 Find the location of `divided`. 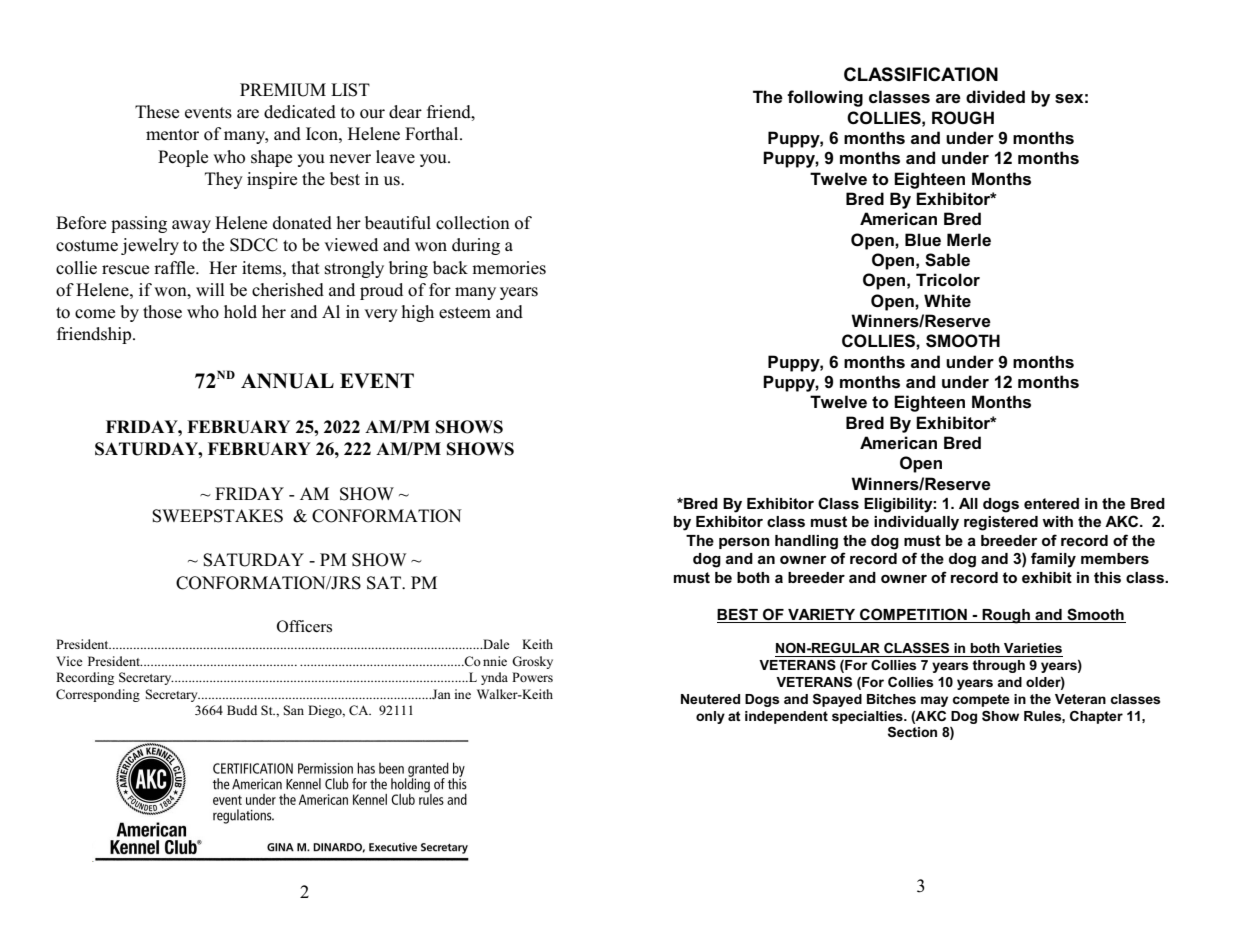

divided is located at coordinates (995, 97).
